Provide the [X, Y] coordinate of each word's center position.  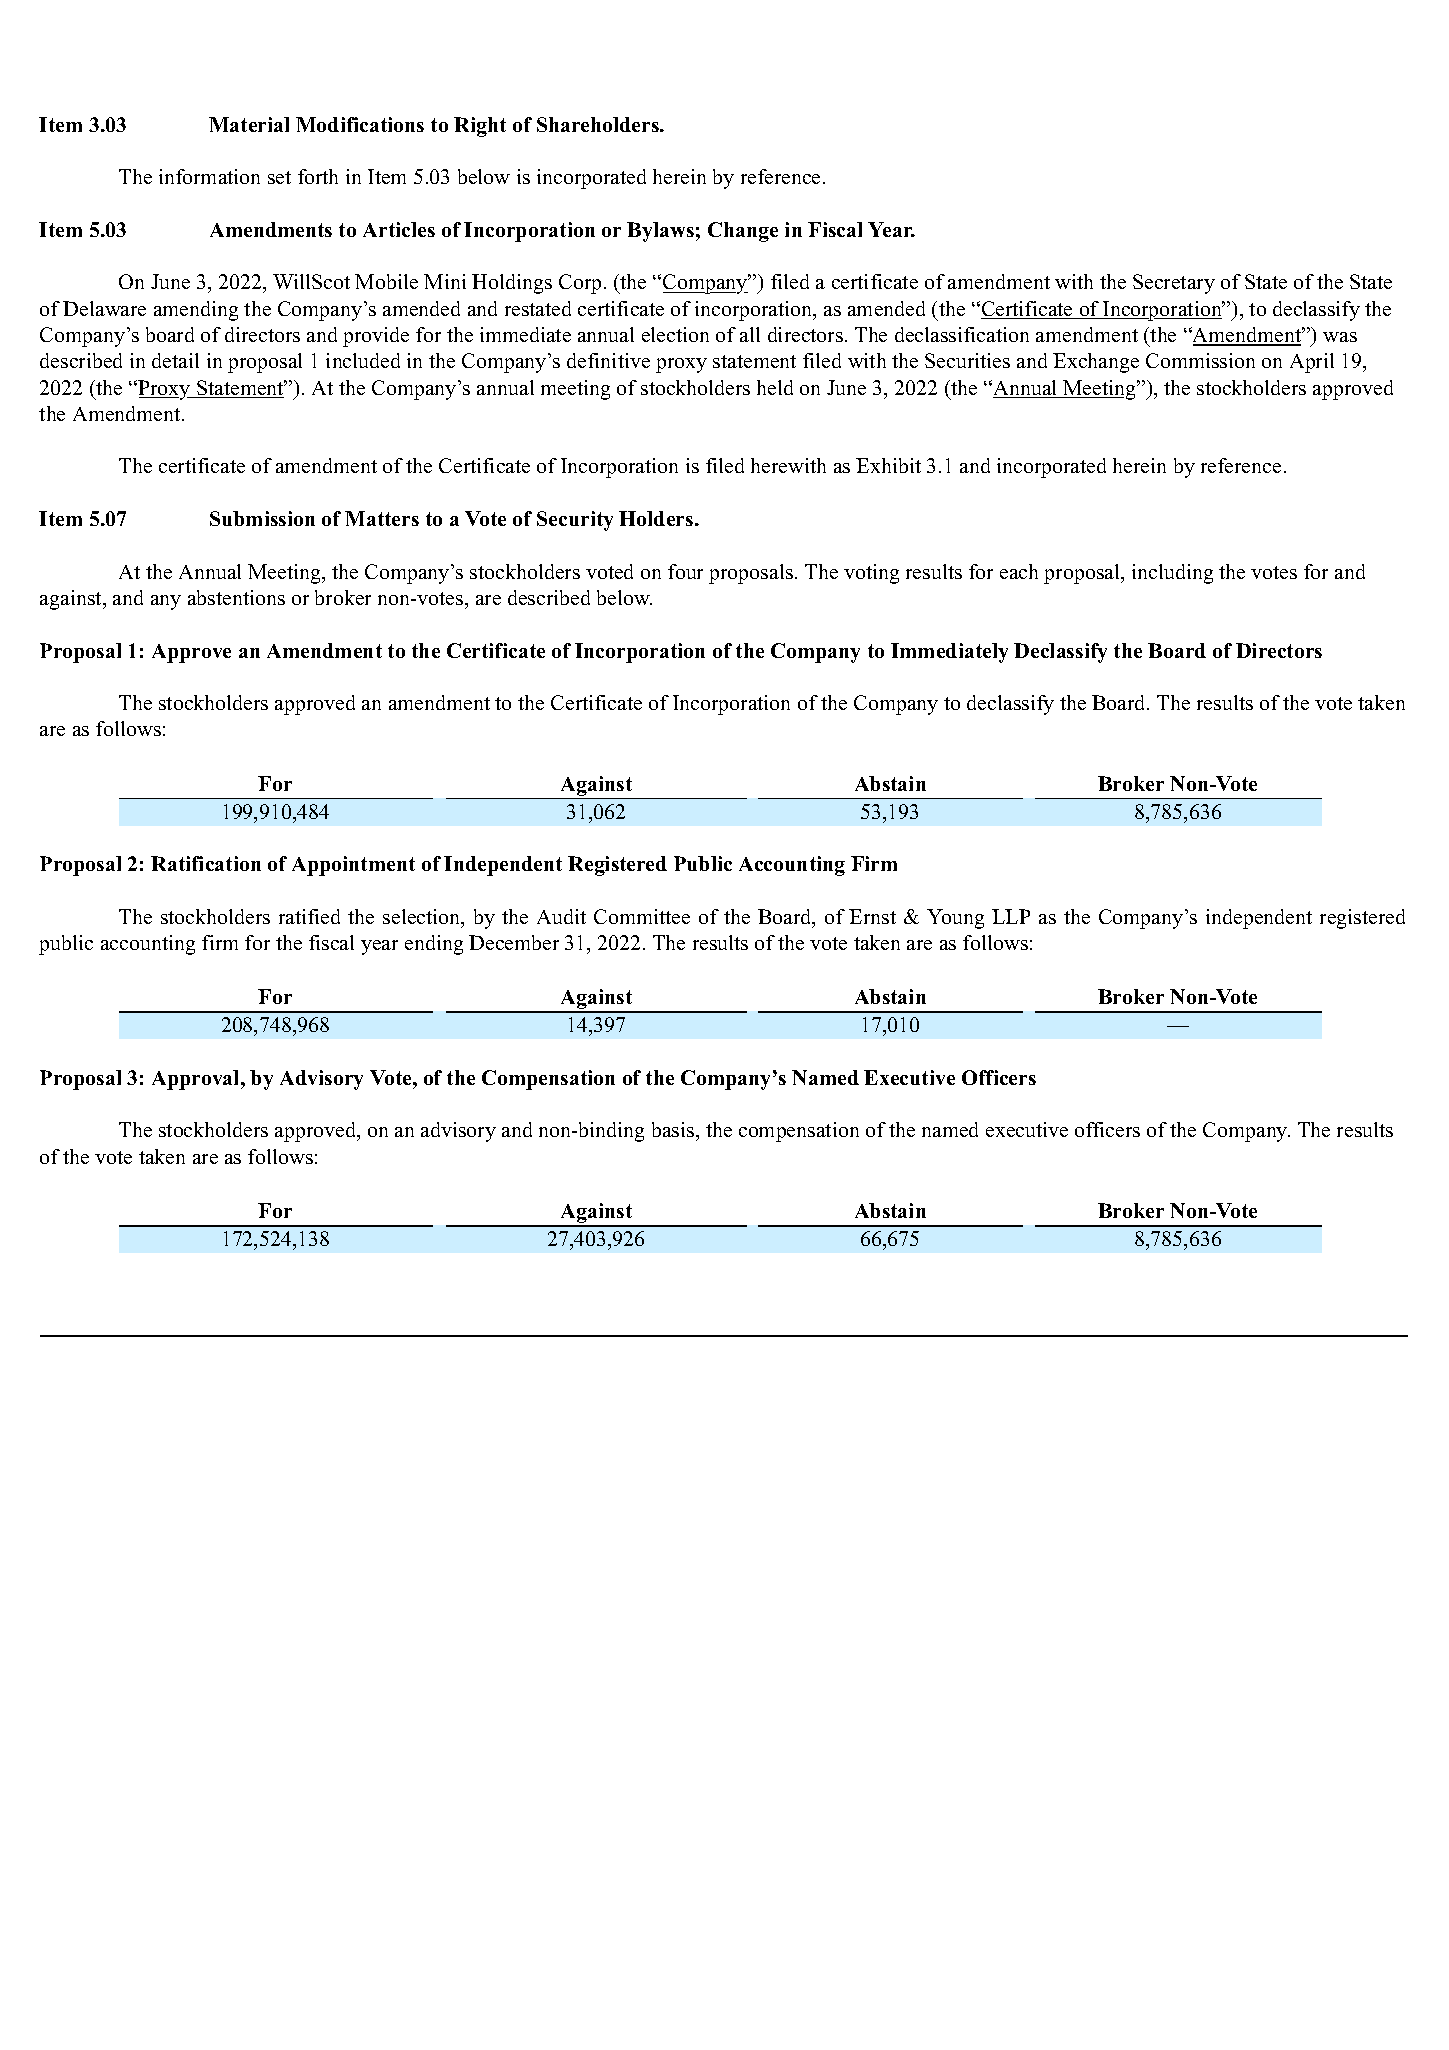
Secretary [1174, 284]
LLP [1011, 916]
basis [674, 1131]
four [685, 571]
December [514, 942]
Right [480, 127]
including [1172, 574]
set [279, 177]
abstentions [236, 597]
